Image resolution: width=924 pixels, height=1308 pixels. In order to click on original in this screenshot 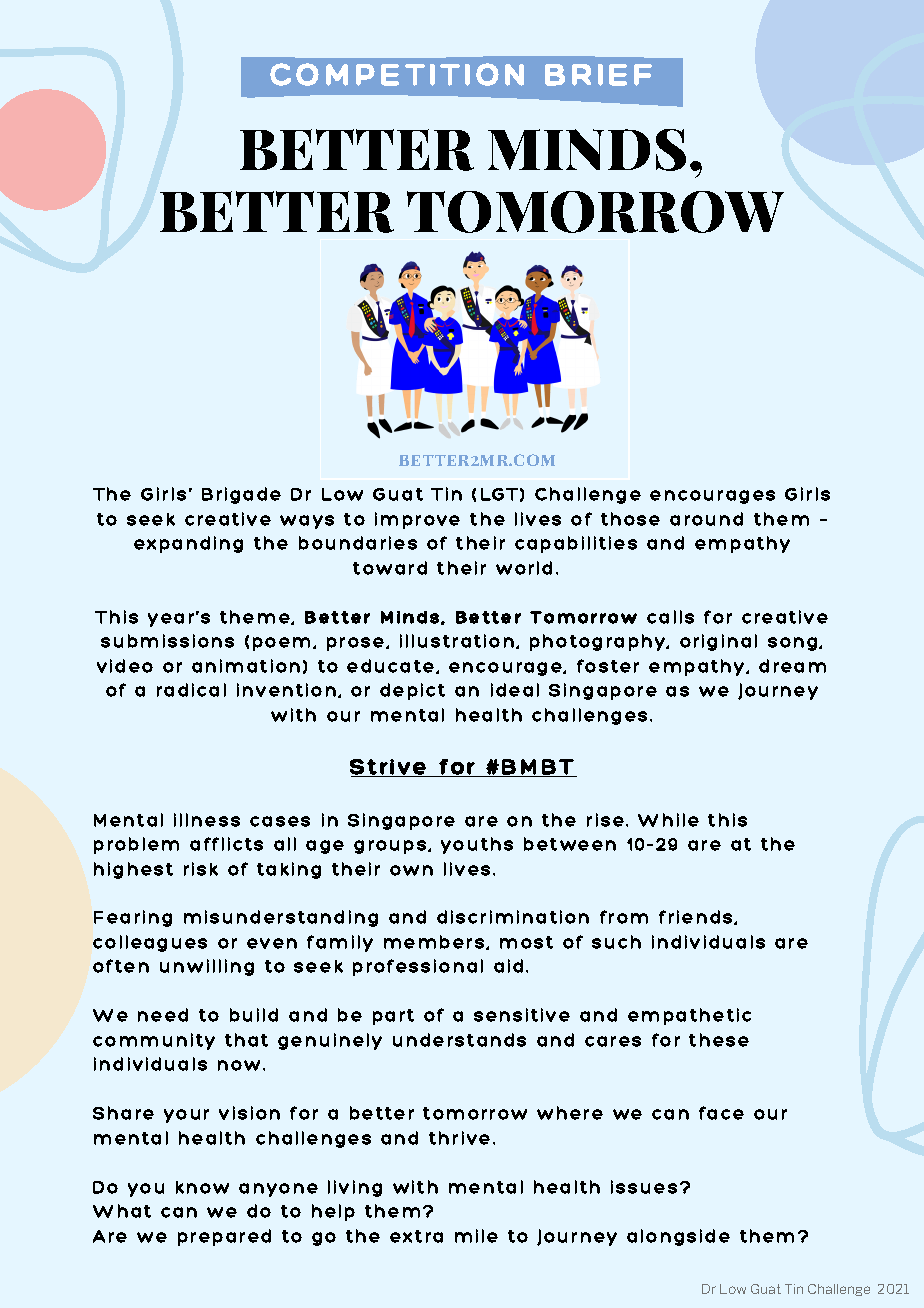, I will do `click(718, 642)`.
